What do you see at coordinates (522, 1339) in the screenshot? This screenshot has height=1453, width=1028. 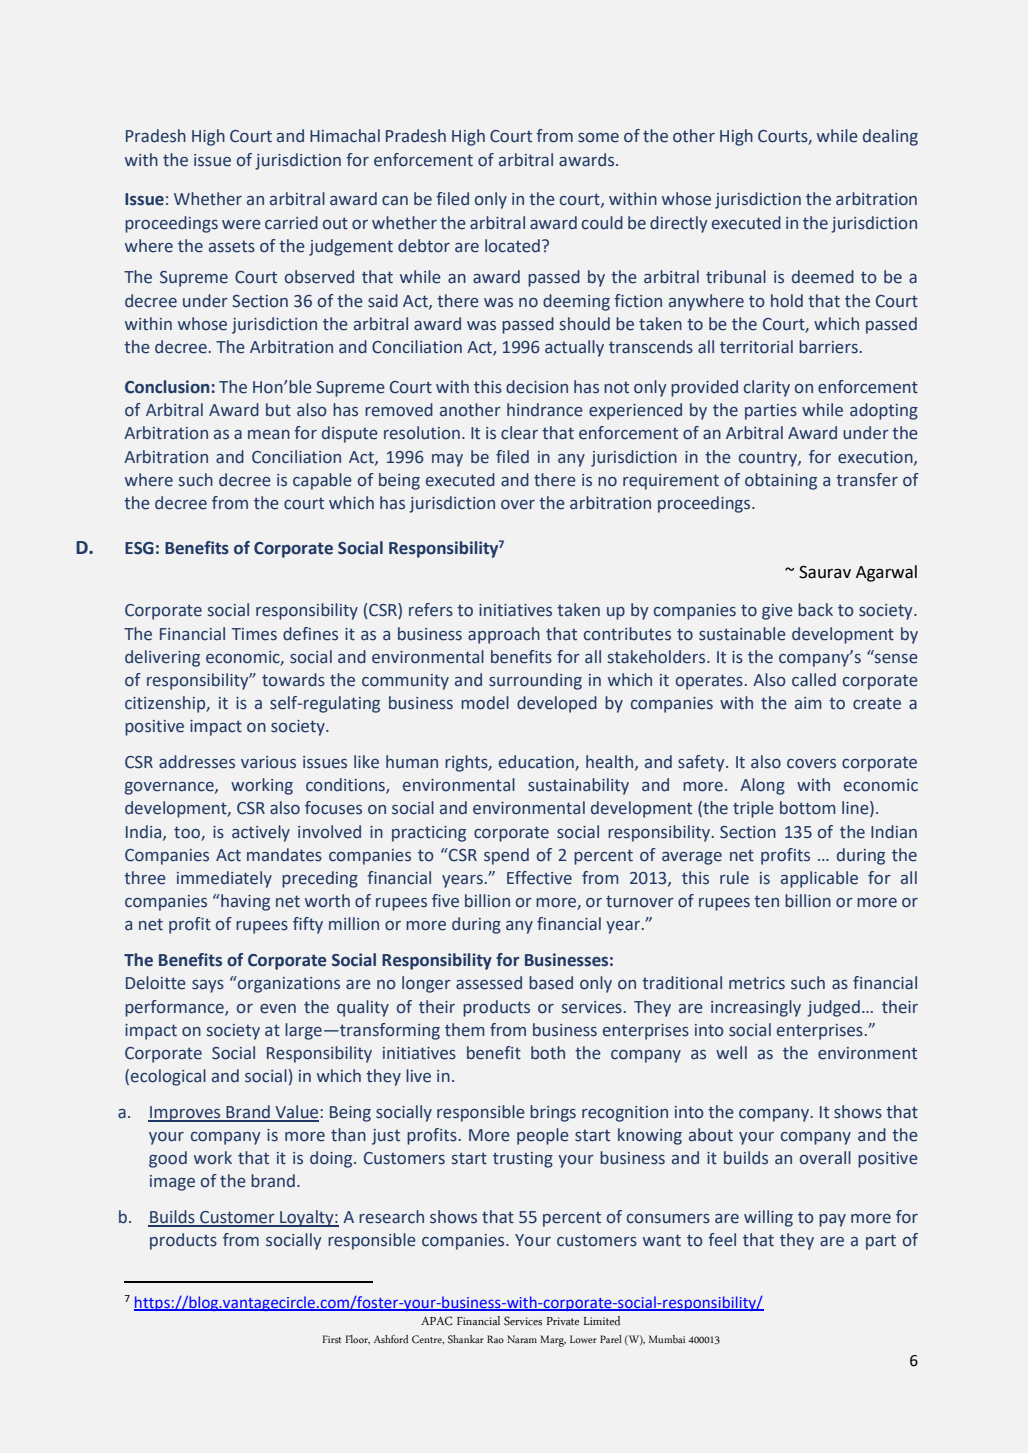 I see `Naram` at bounding box center [522, 1339].
